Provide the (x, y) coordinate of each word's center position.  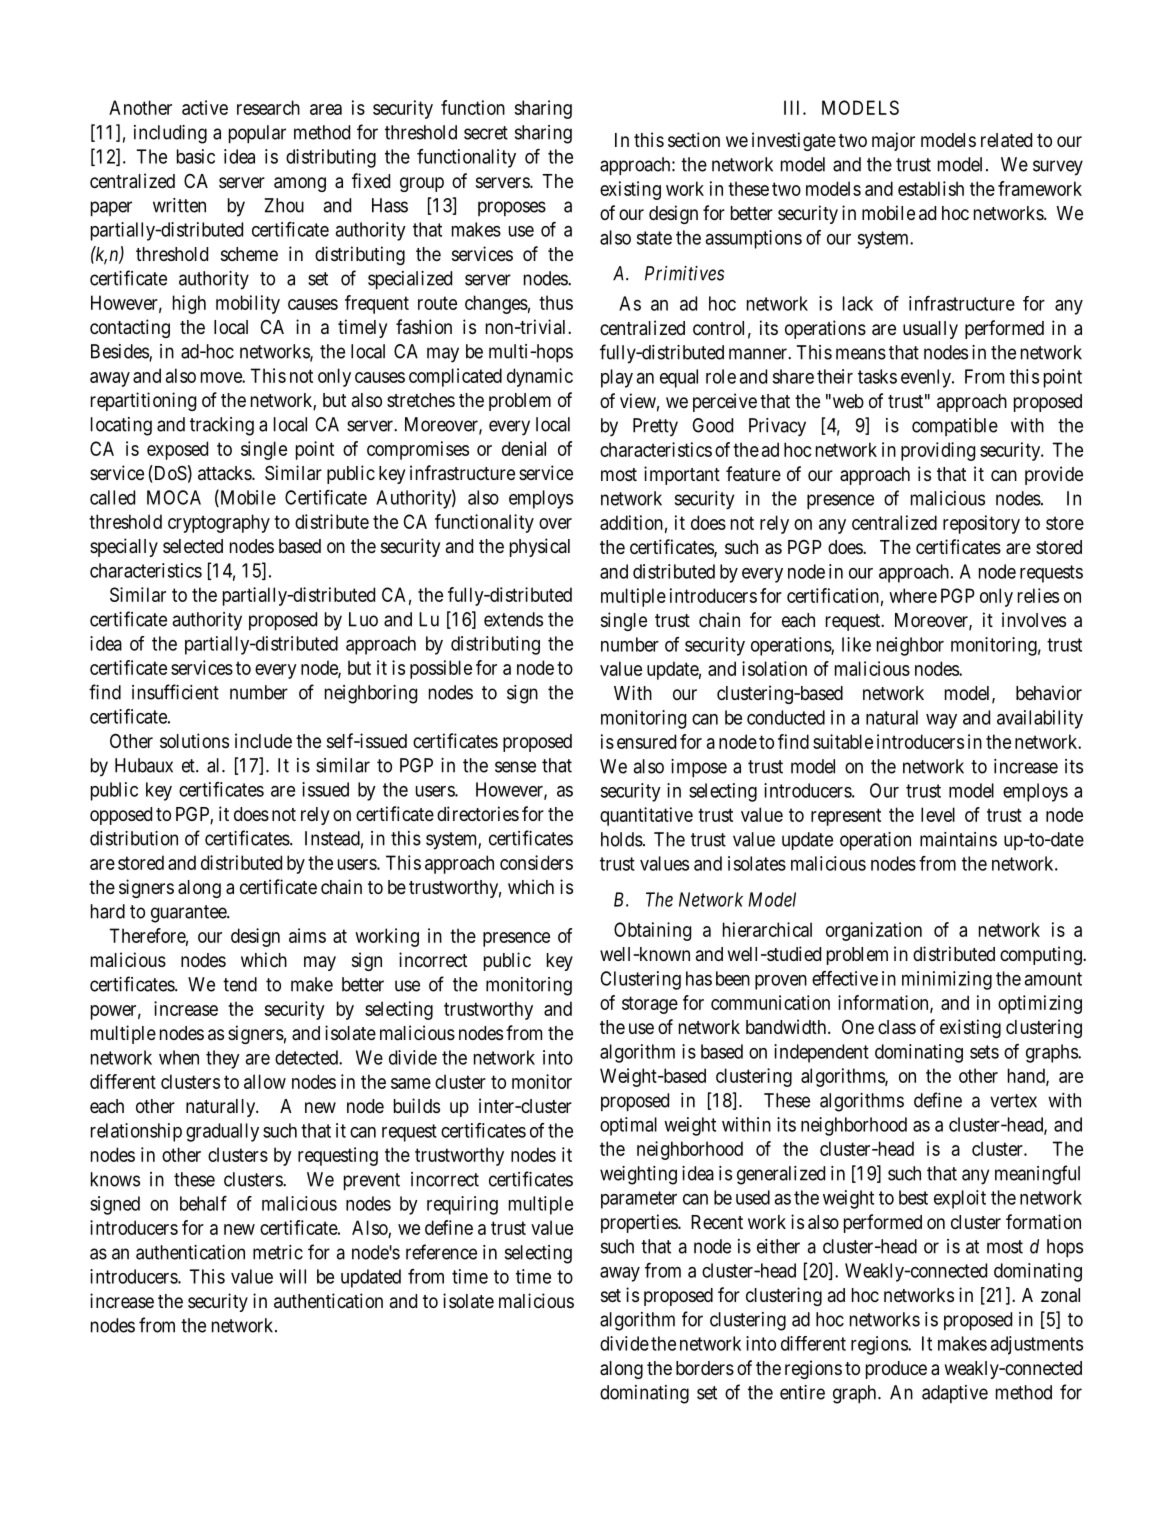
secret (486, 133)
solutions (194, 740)
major (893, 141)
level (938, 814)
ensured (646, 741)
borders (705, 1368)
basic (196, 156)
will (292, 1276)
